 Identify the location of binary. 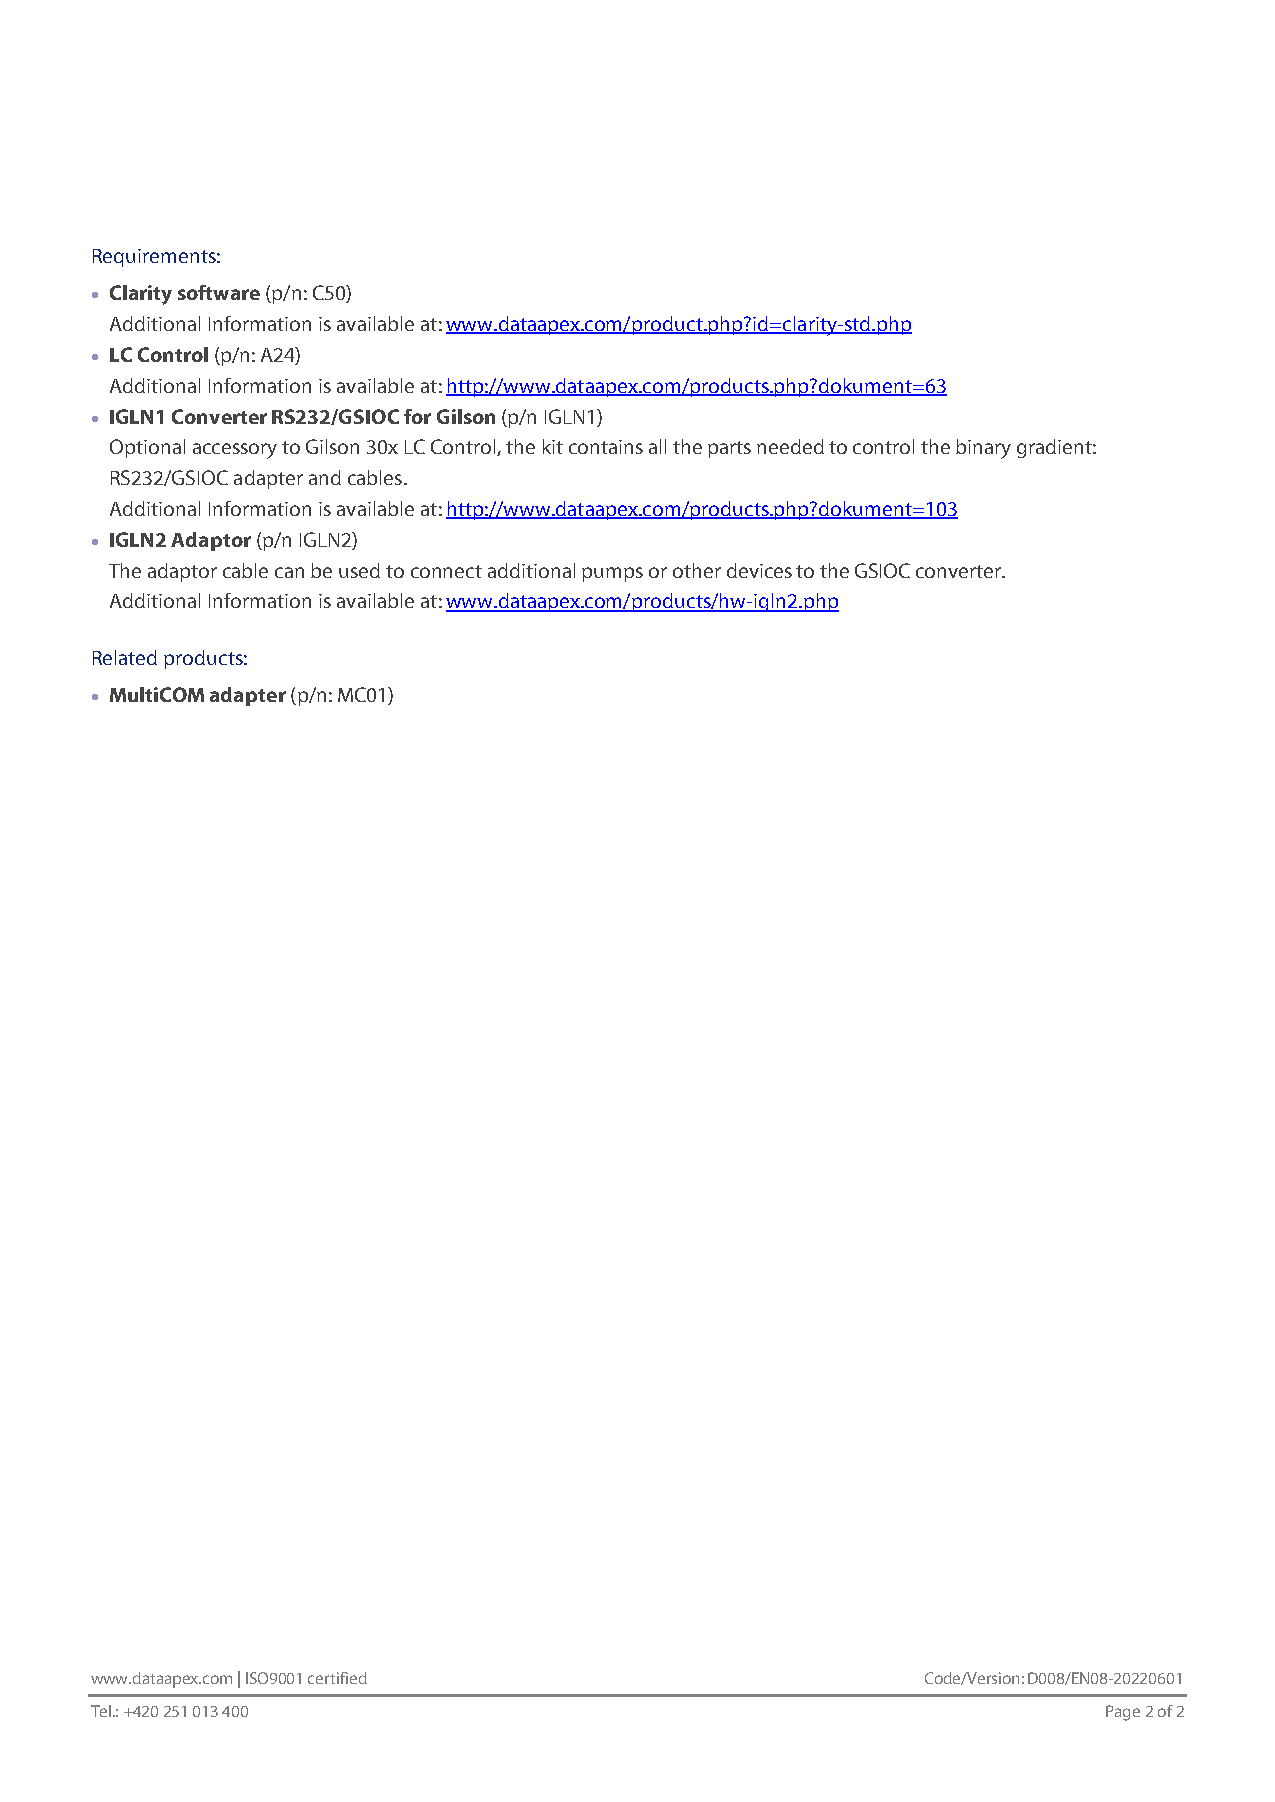
(983, 449).
